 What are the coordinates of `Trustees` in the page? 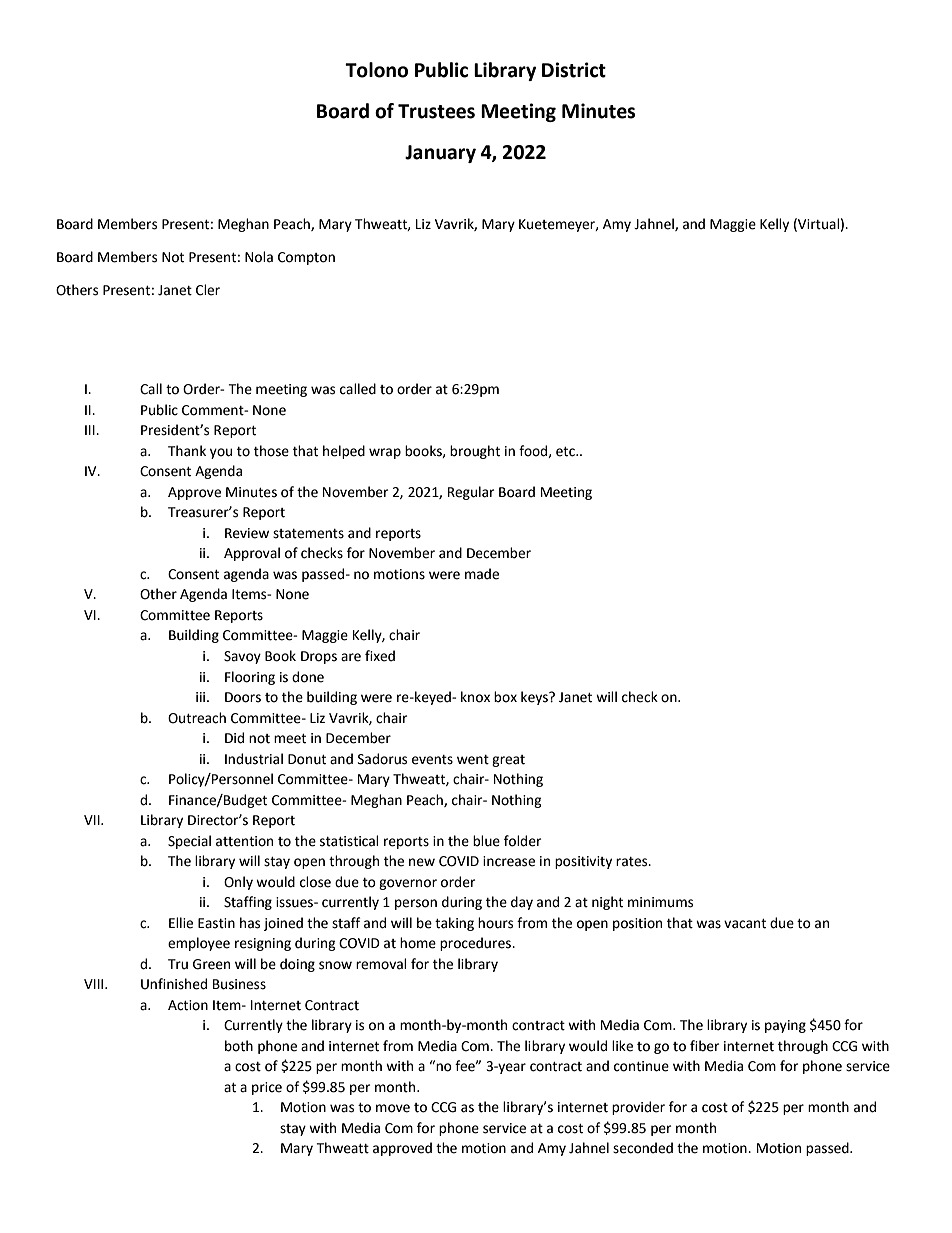 It's located at (436, 111).
